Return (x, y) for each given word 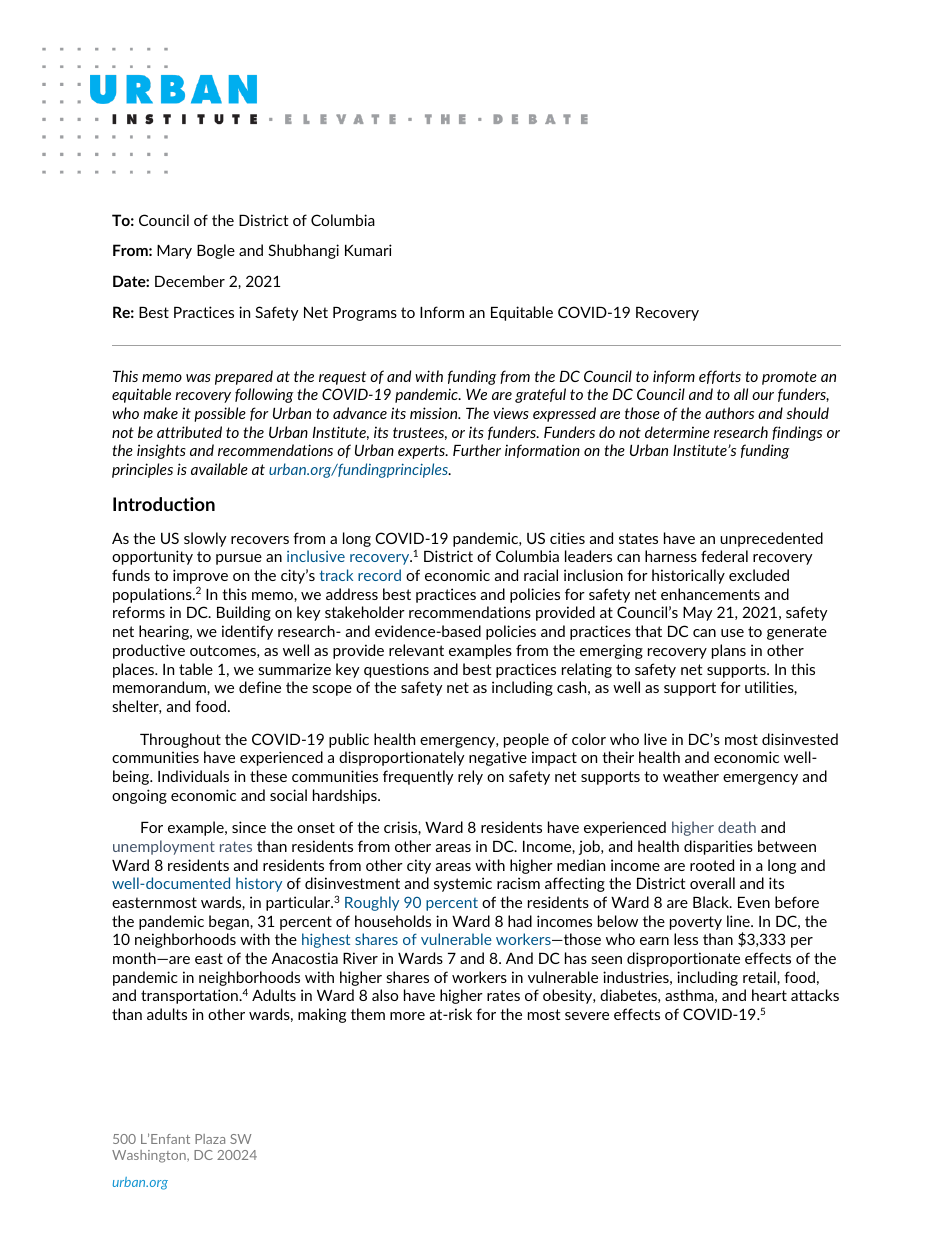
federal (724, 556)
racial (541, 575)
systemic (463, 884)
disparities (718, 847)
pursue (239, 559)
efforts (720, 377)
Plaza (210, 1139)
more (407, 1016)
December (190, 281)
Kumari (368, 250)
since (249, 827)
